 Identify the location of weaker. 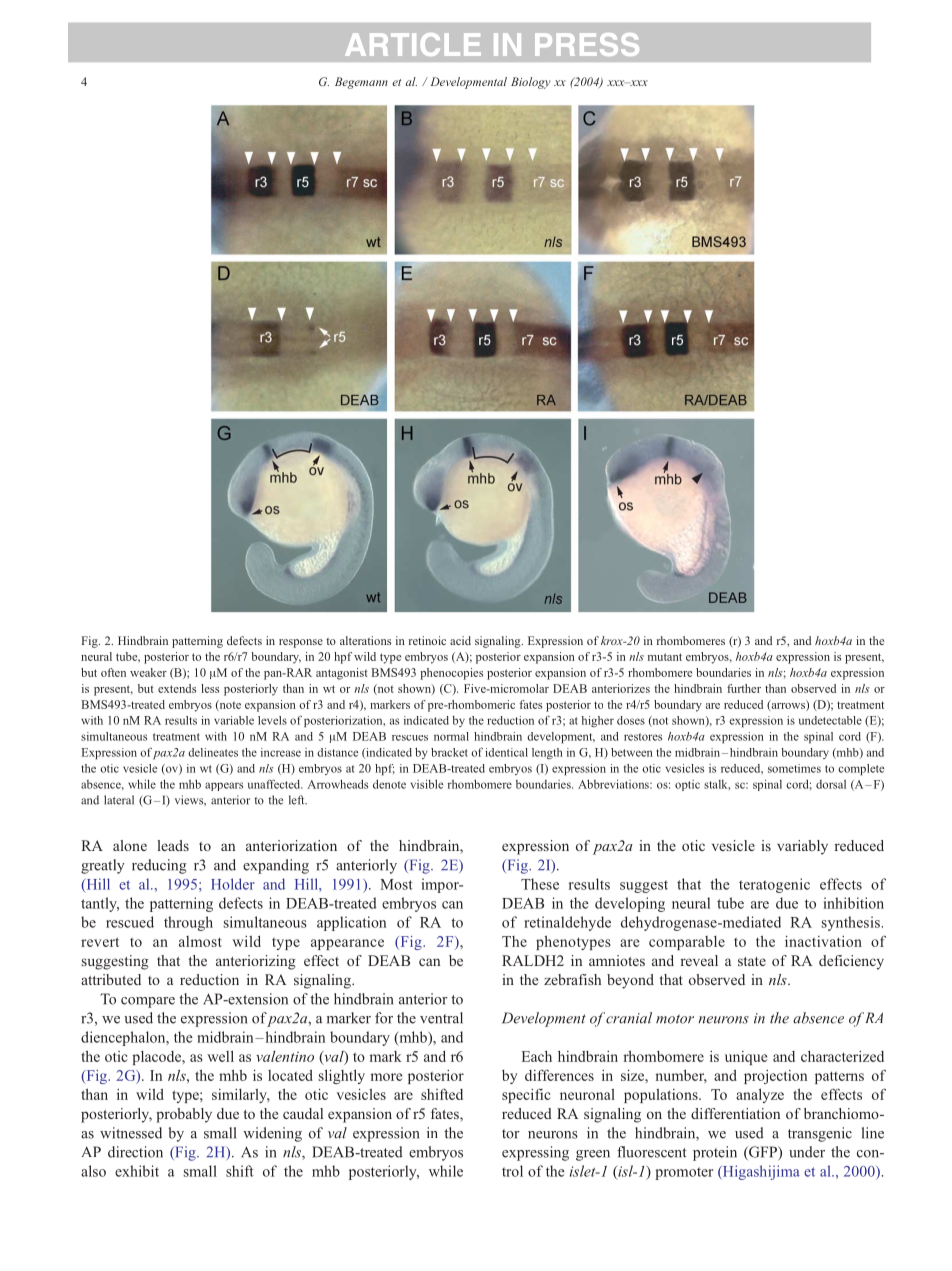
(148, 672).
